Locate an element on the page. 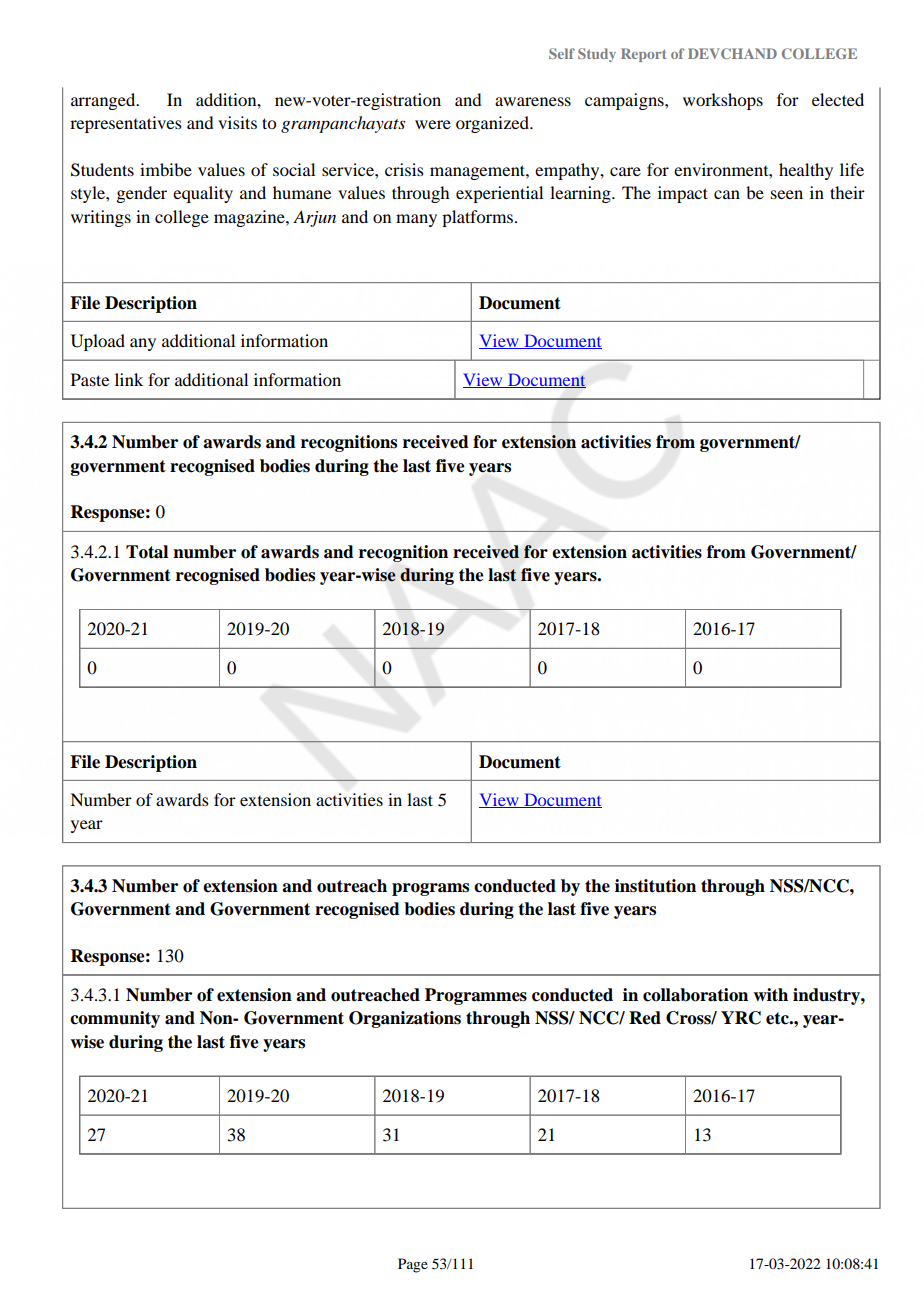 The width and height of the image is (924, 1308). Organizations is located at coordinates (405, 1019).
